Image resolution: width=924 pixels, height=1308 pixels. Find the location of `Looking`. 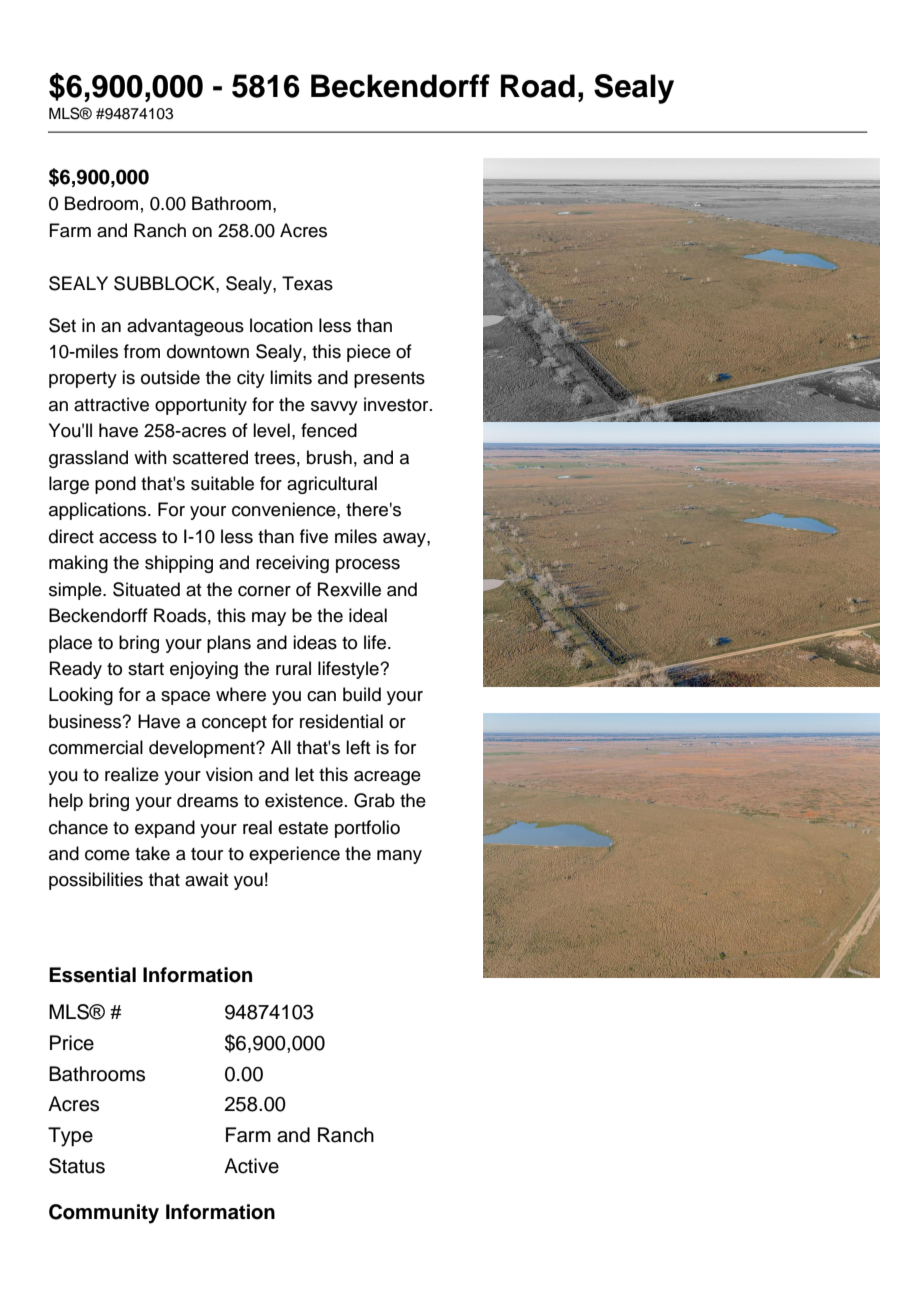

Looking is located at coordinates (81, 696).
